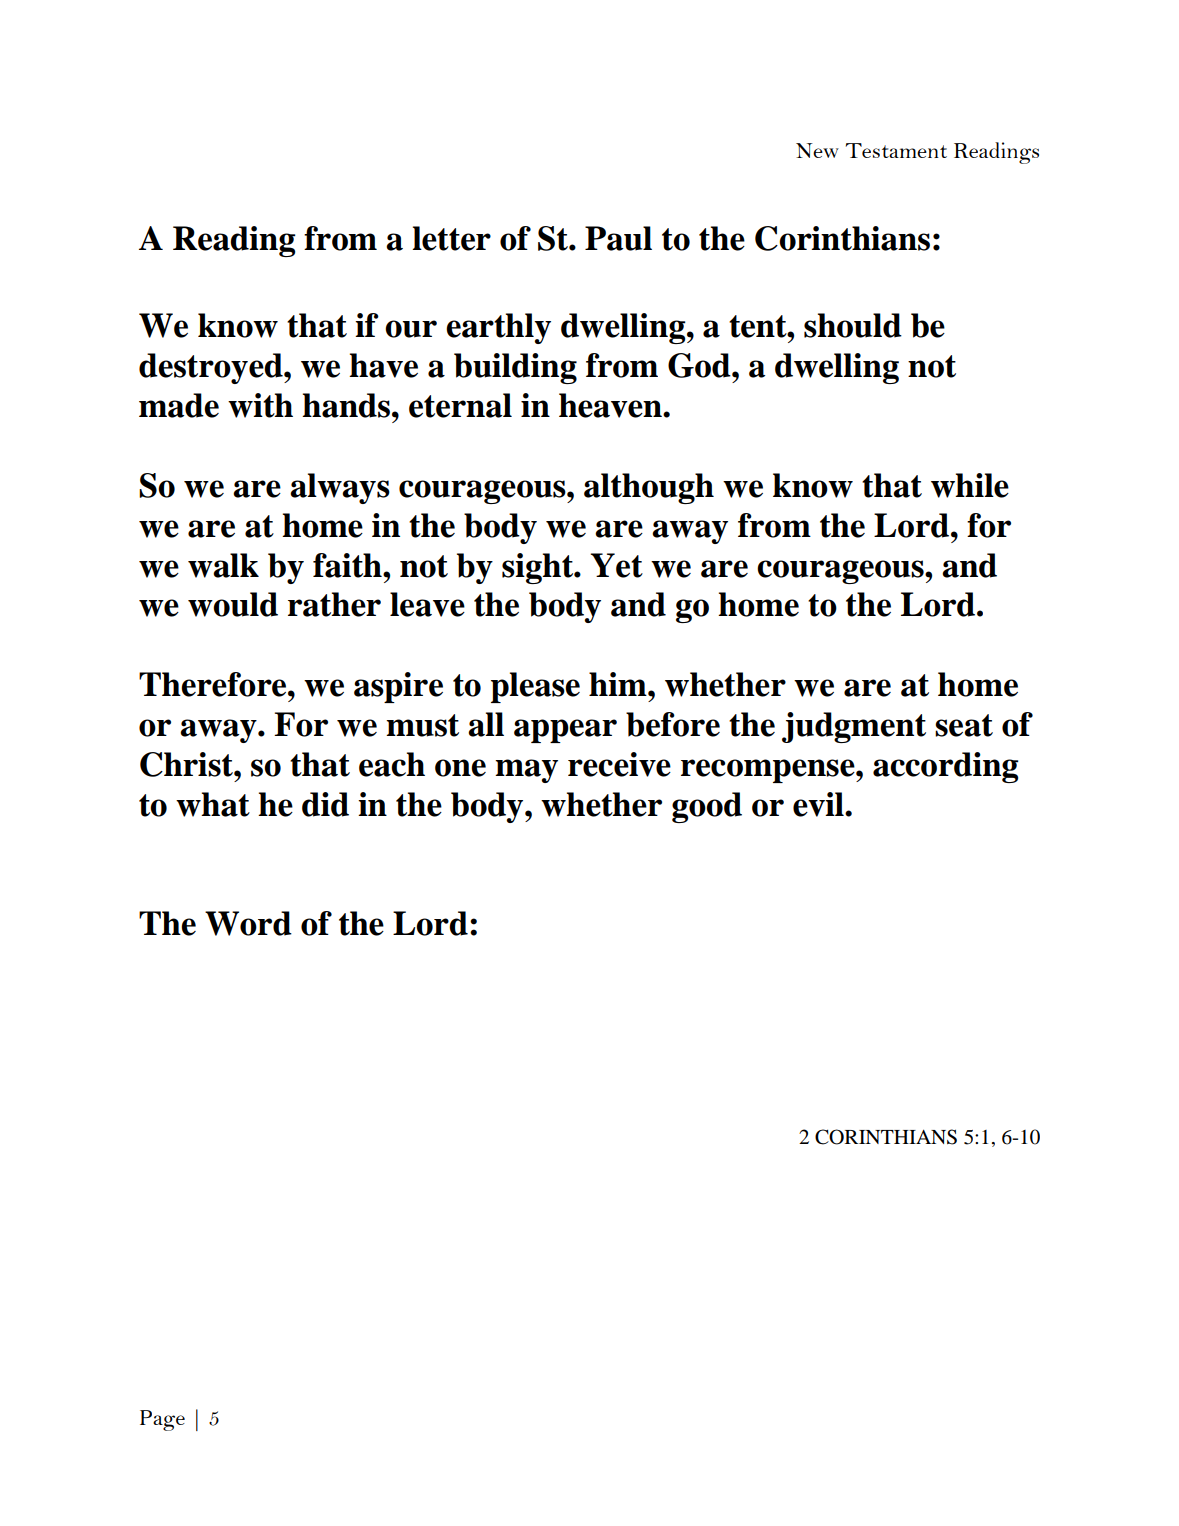 The height and width of the page is (1526, 1179). I want to click on Word, so click(248, 923).
